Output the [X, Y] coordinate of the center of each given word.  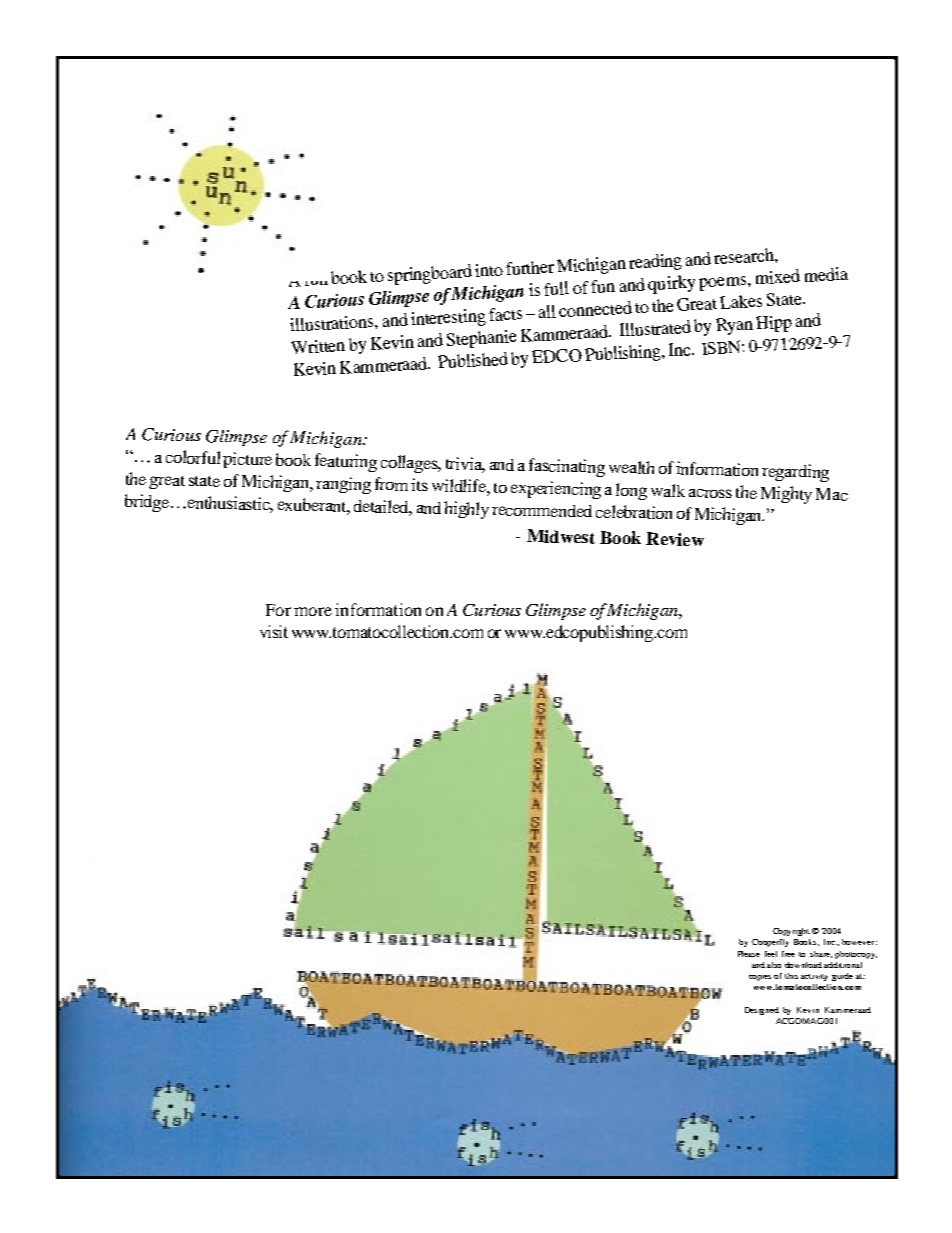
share [821, 954]
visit [274, 631]
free [788, 954]
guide [842, 977]
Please [749, 954]
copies [760, 978]
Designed [762, 1011]
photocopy [856, 955]
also [774, 965]
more [313, 611]
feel [771, 954]
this [791, 976]
